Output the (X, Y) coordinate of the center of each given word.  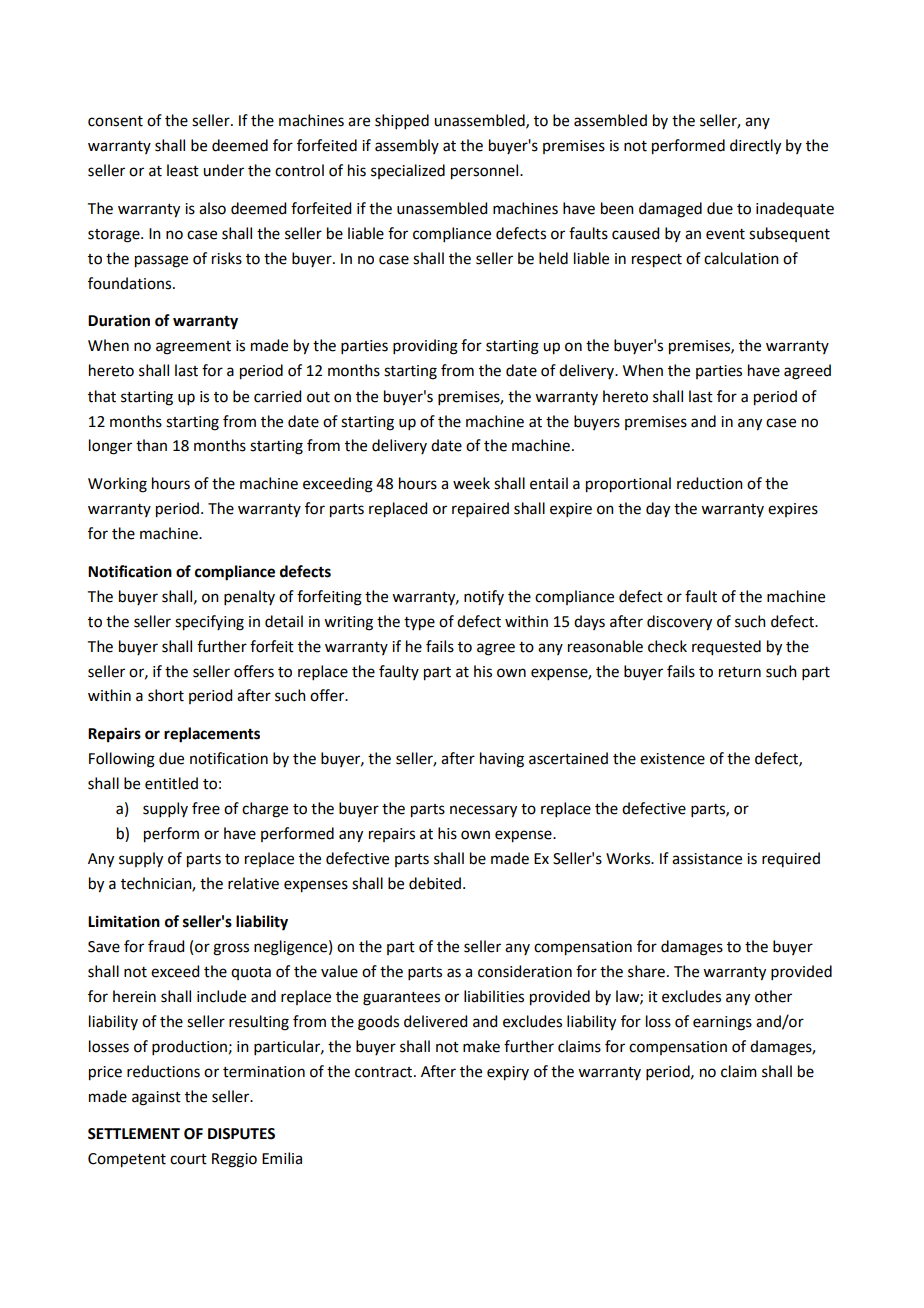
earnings (722, 1023)
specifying (209, 623)
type (419, 624)
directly (755, 147)
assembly (407, 146)
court (188, 1159)
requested (726, 648)
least (183, 170)
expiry (508, 1073)
